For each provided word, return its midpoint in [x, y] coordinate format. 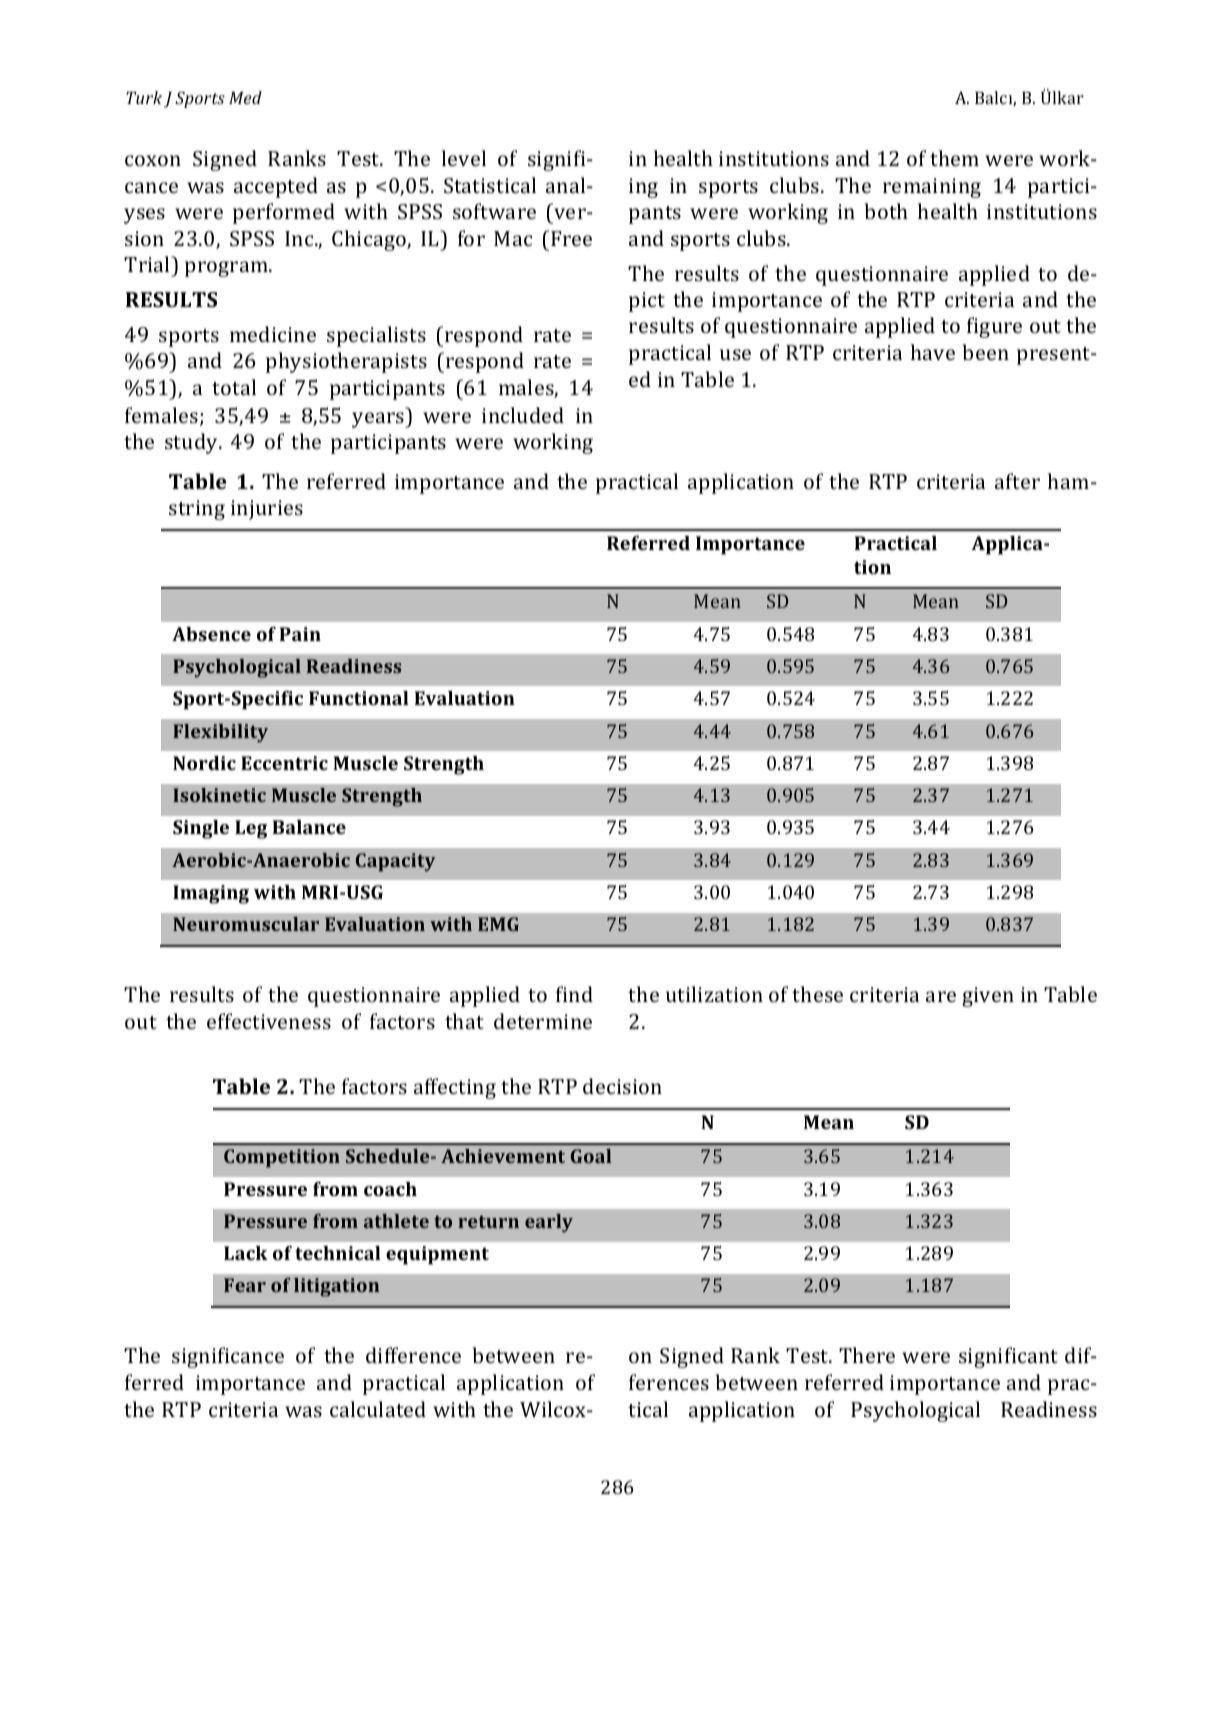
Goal [591, 1156]
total [234, 387]
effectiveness [269, 1021]
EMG [498, 924]
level [464, 158]
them [954, 158]
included [523, 415]
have [933, 352]
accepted [276, 187]
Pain [300, 634]
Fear [245, 1285]
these [817, 994]
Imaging [211, 894]
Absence [211, 634]
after [1017, 481]
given [988, 997]
